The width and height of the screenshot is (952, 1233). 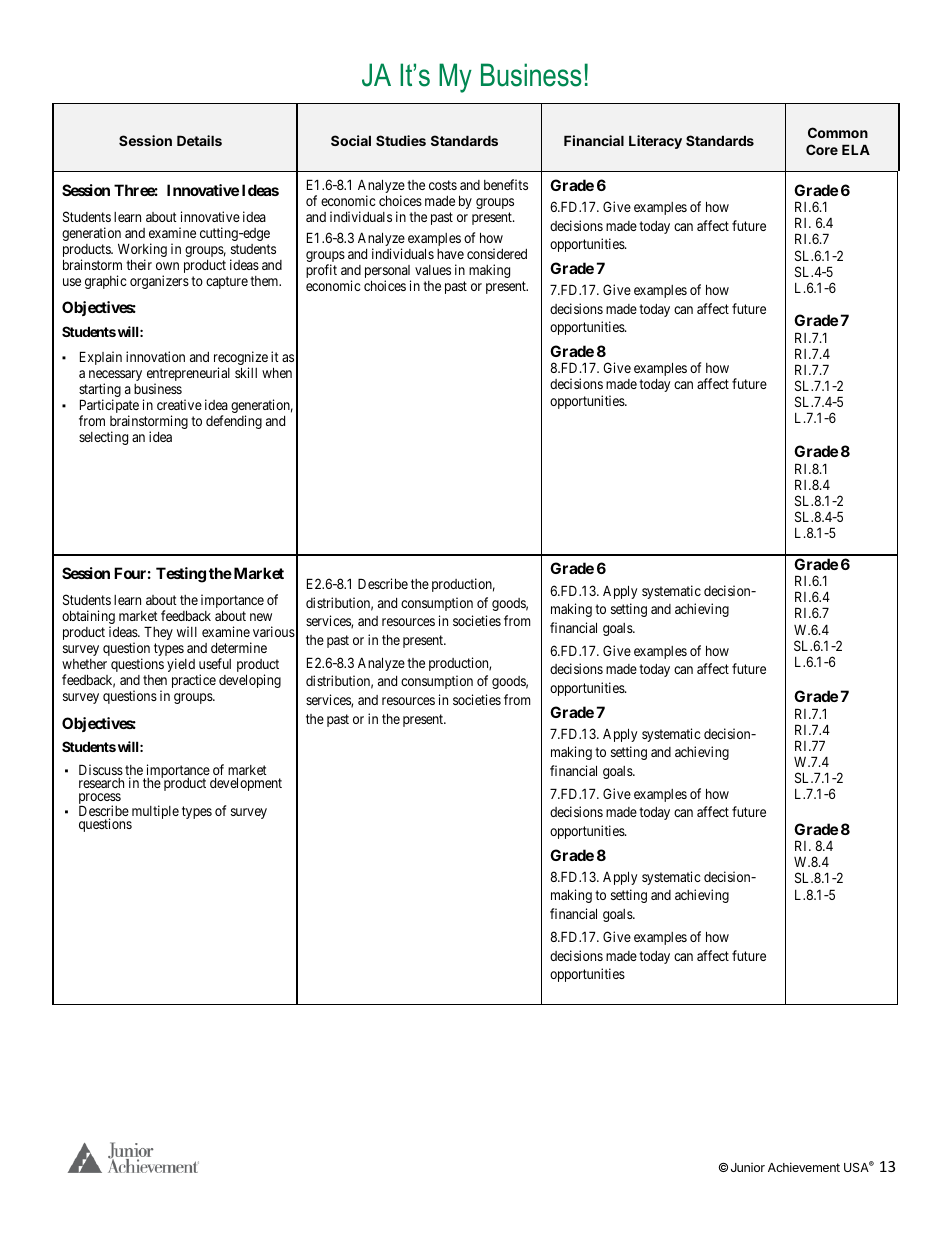 I want to click on new, so click(x=261, y=617).
